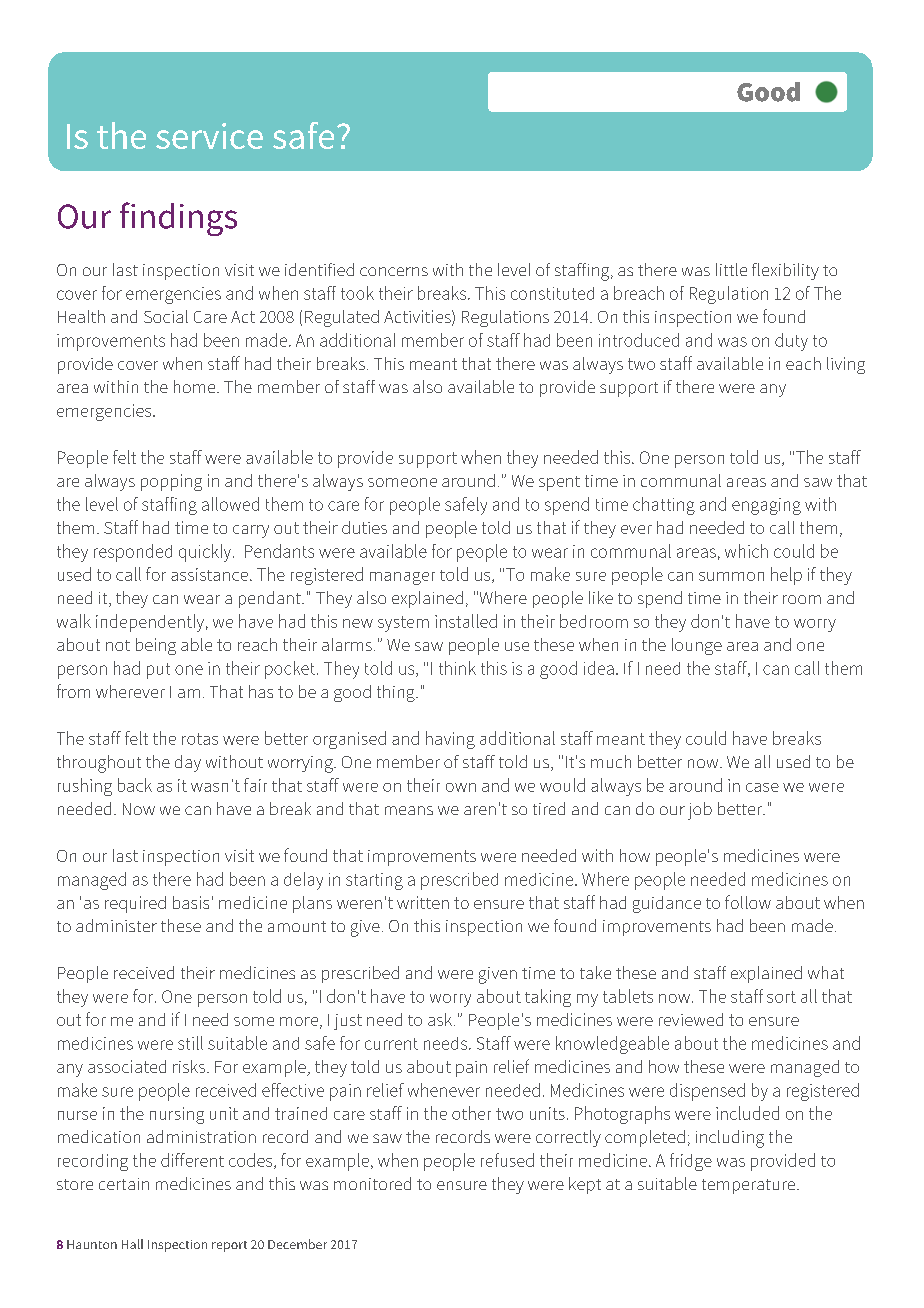 This screenshot has height=1308, width=924. Describe the element at coordinates (364, 527) in the screenshot. I see `duties` at that location.
